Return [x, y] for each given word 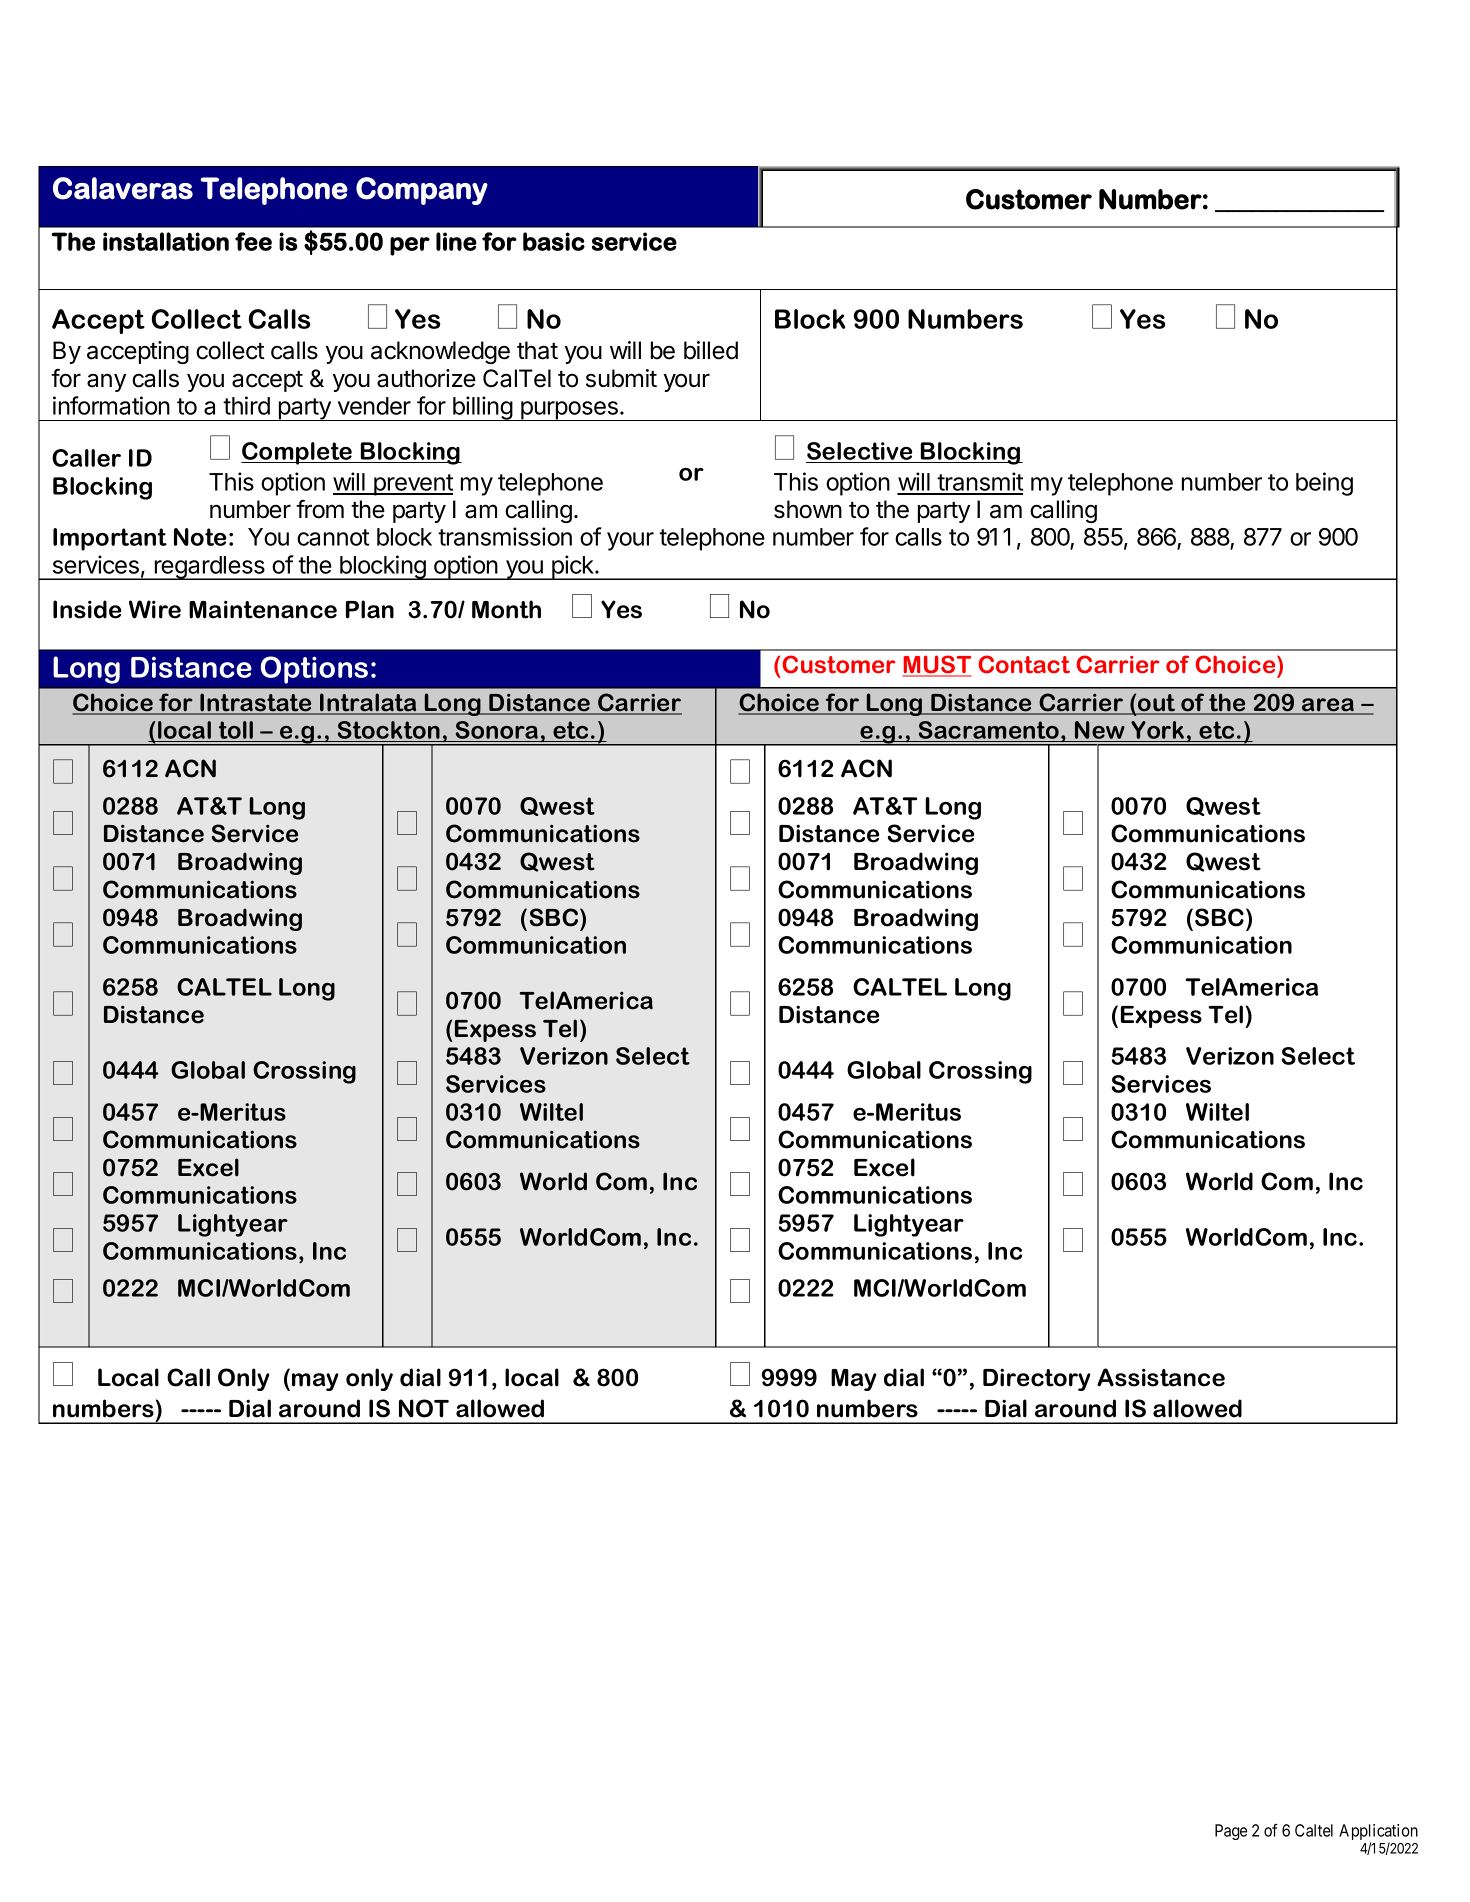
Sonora [497, 730]
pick [573, 567]
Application [1378, 1833]
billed [711, 350]
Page [1231, 1832]
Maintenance [263, 609]
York [1157, 730]
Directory [1037, 1379]
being [1324, 484]
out [1157, 704]
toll [236, 730]
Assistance [1161, 1377]
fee [253, 241]
